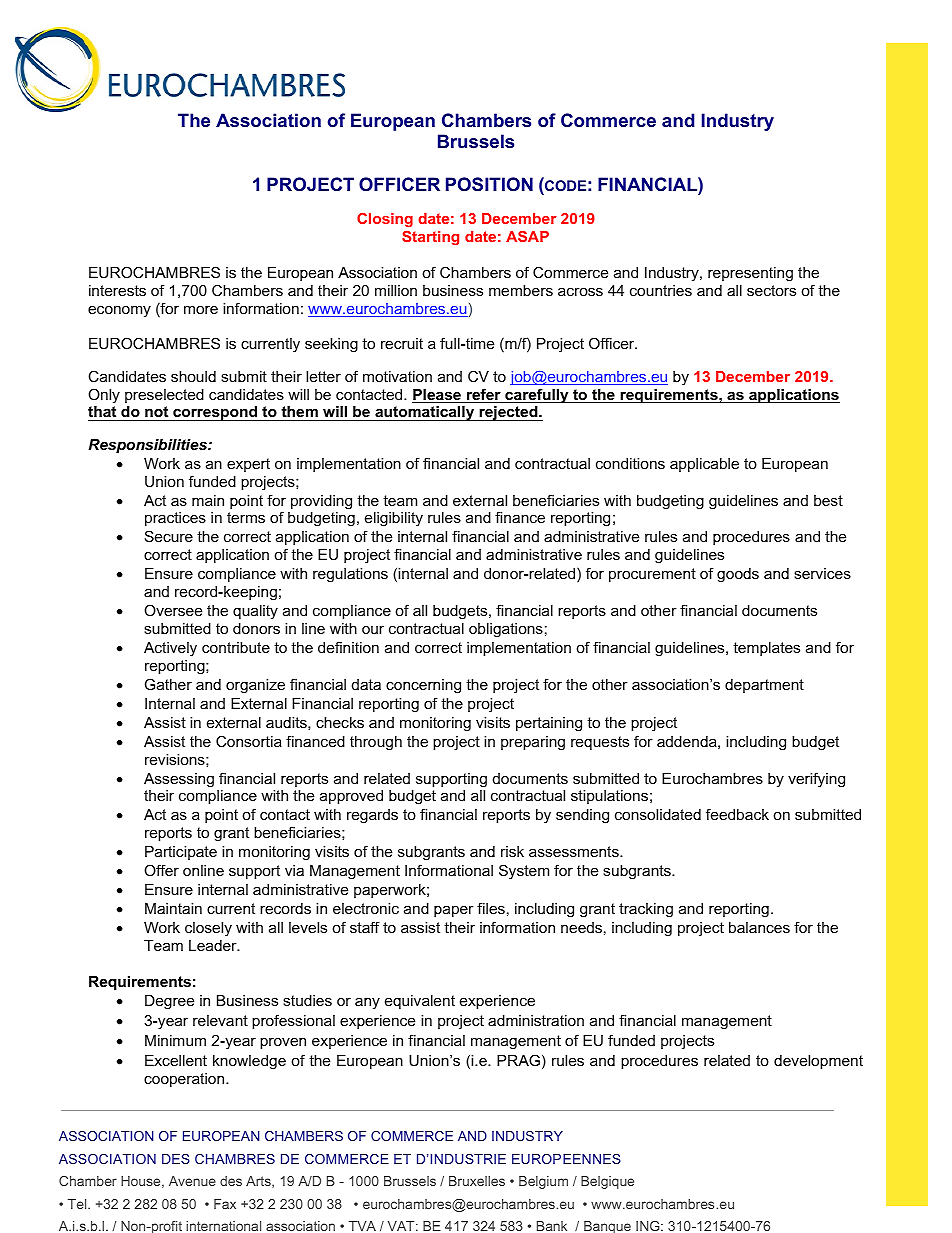 This screenshot has height=1233, width=952. Describe the element at coordinates (430, 238) in the screenshot. I see `Starting` at that location.
